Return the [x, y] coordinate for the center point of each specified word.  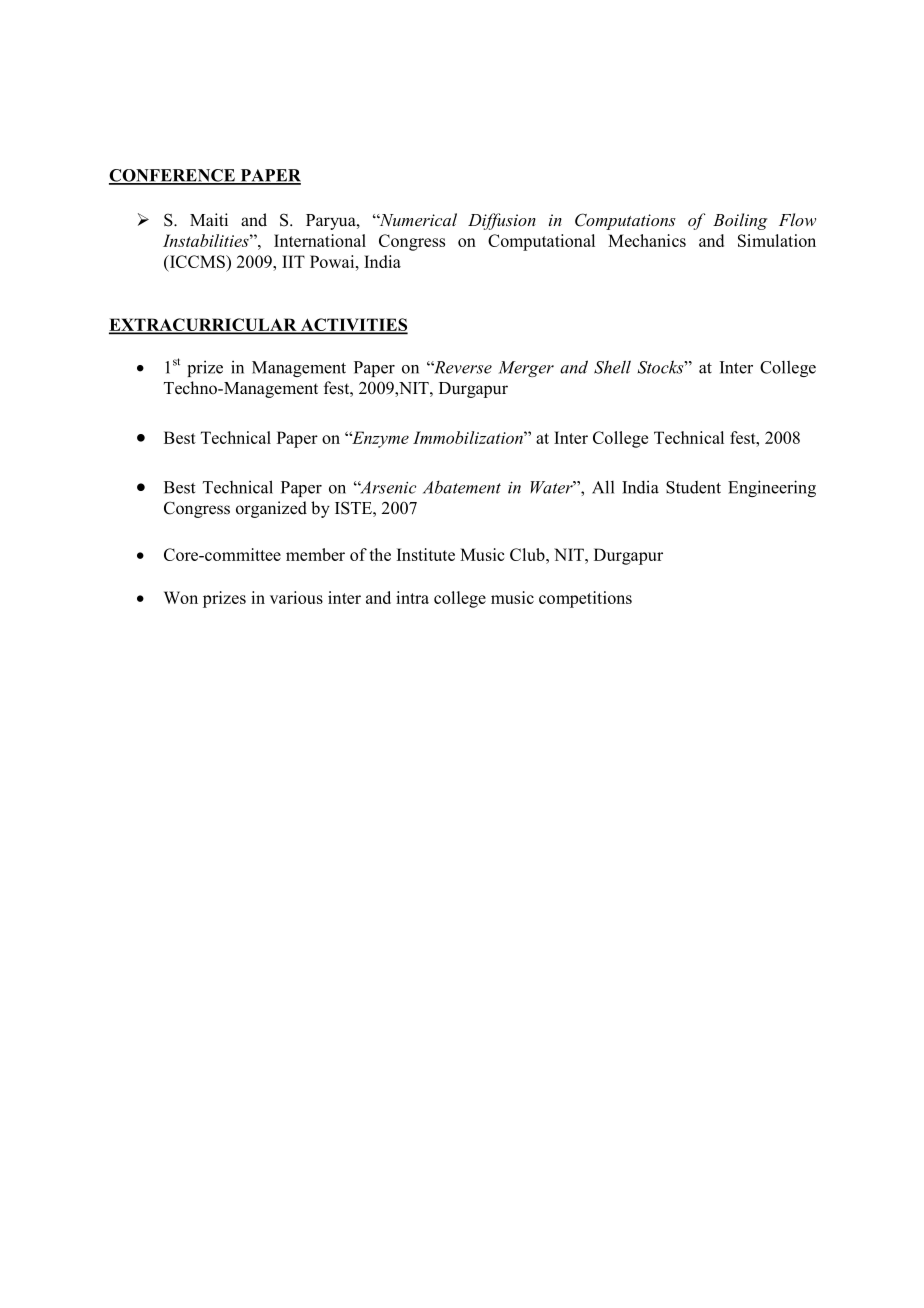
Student [693, 487]
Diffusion [502, 221]
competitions [585, 599]
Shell [612, 367]
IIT [293, 261]
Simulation [777, 240]
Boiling [740, 221]
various [296, 597]
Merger [526, 369]
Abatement [462, 487]
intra [412, 597]
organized [271, 509]
